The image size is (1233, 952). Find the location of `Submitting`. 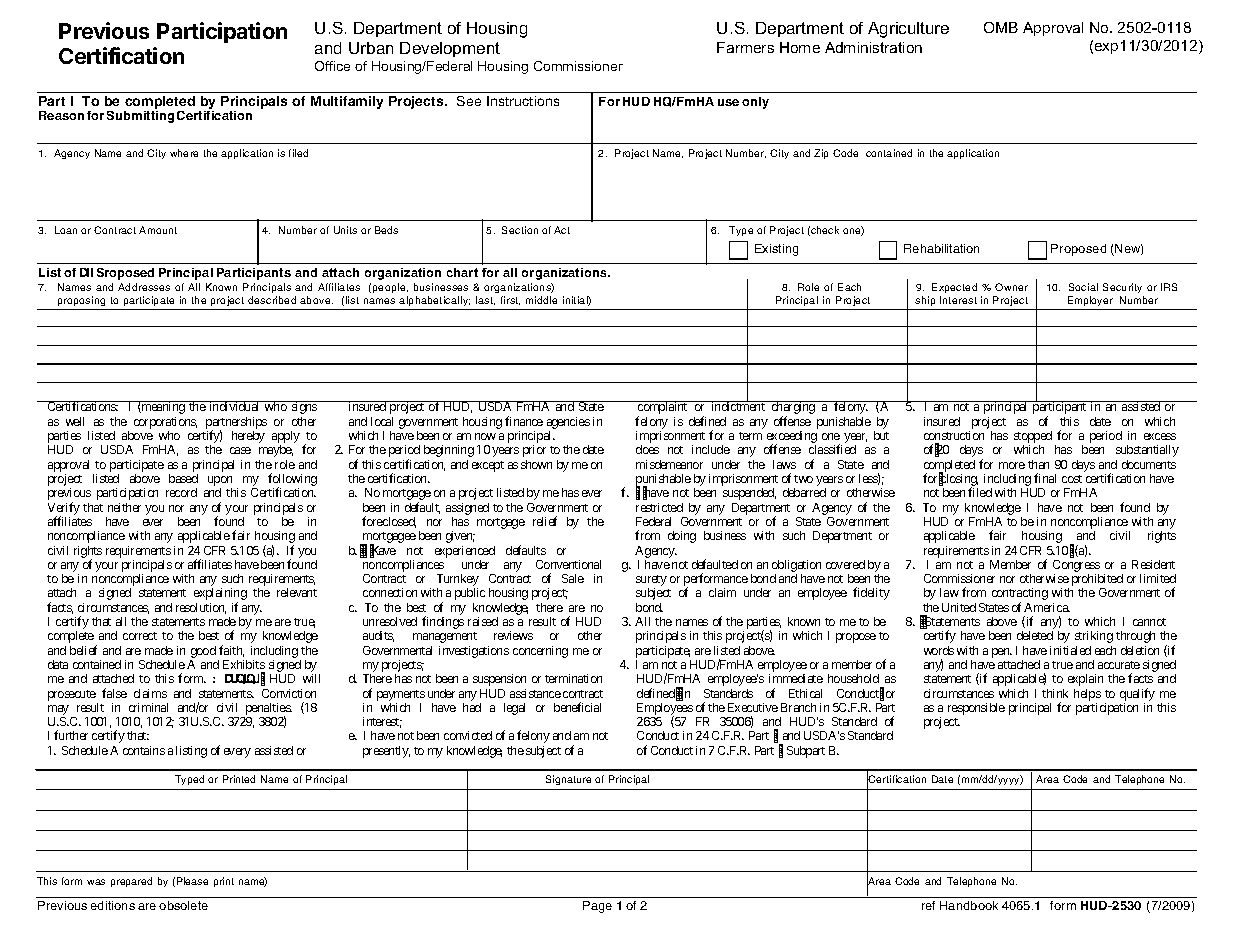

Submitting is located at coordinates (140, 115).
